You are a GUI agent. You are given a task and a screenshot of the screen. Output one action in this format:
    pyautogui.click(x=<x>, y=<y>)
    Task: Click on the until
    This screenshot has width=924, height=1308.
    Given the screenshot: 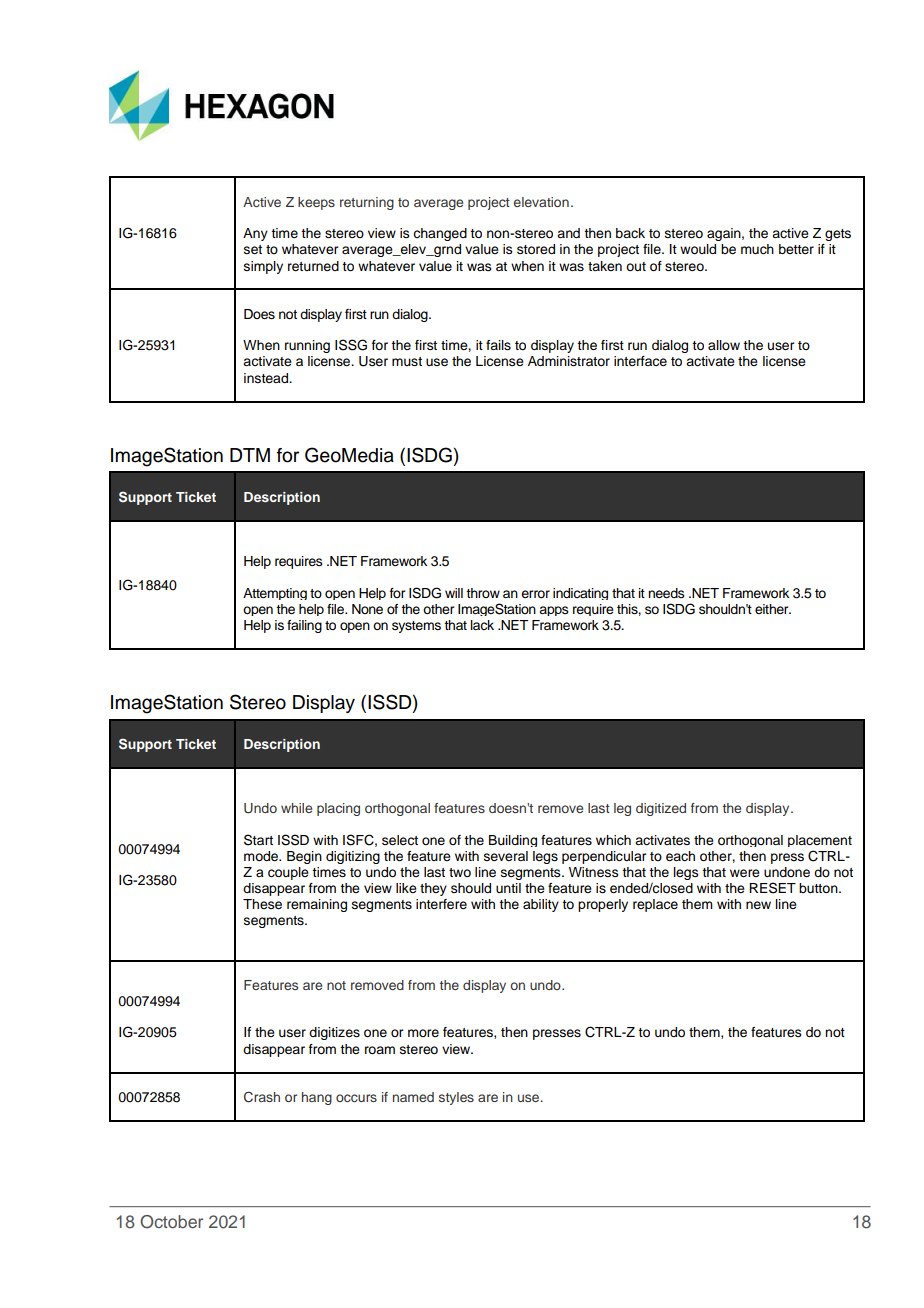 What is the action you would take?
    pyautogui.click(x=508, y=888)
